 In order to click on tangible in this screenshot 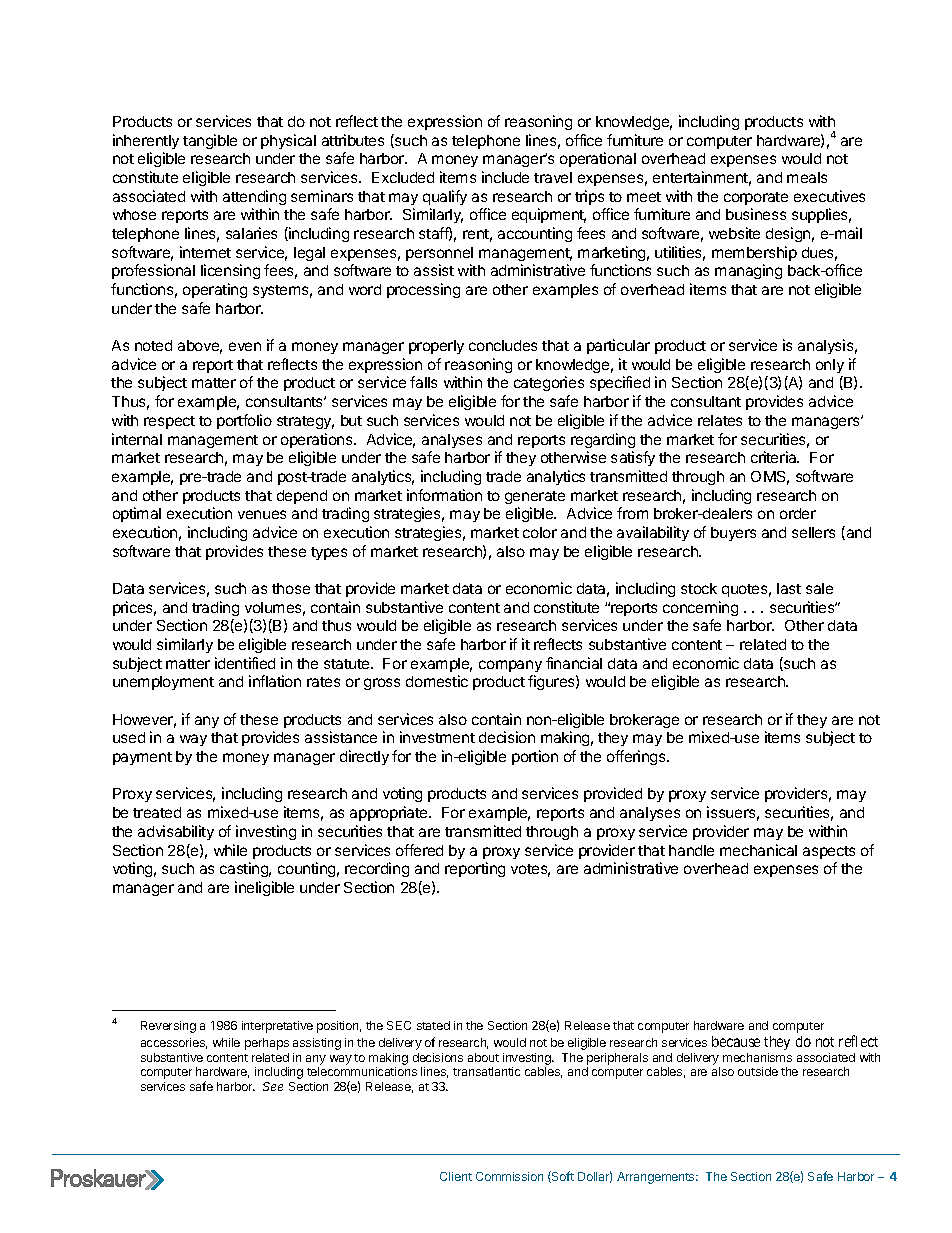, I will do `click(210, 141)`.
